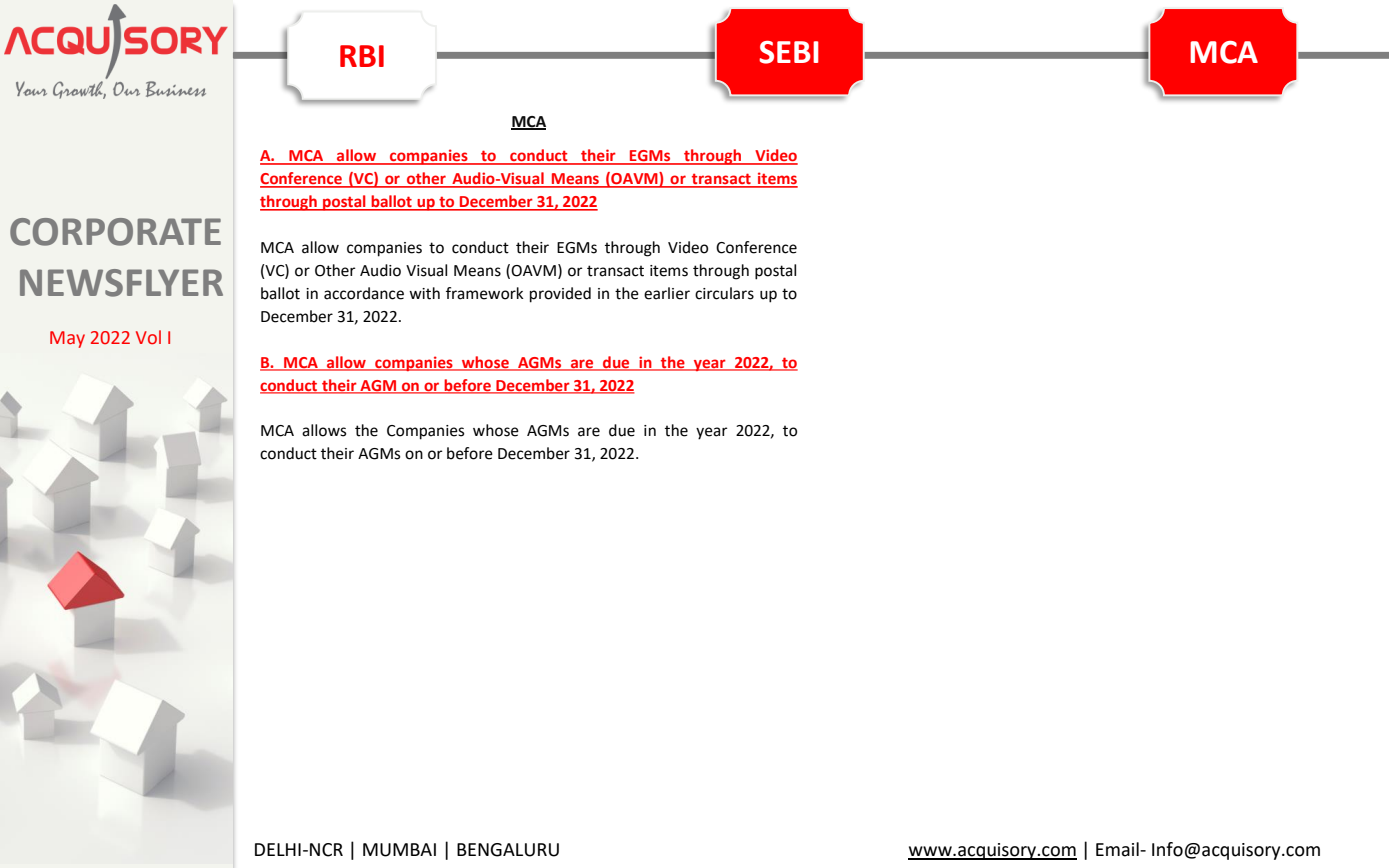  Describe the element at coordinates (399, 850) in the screenshot. I see `MUMBAI` at that location.
